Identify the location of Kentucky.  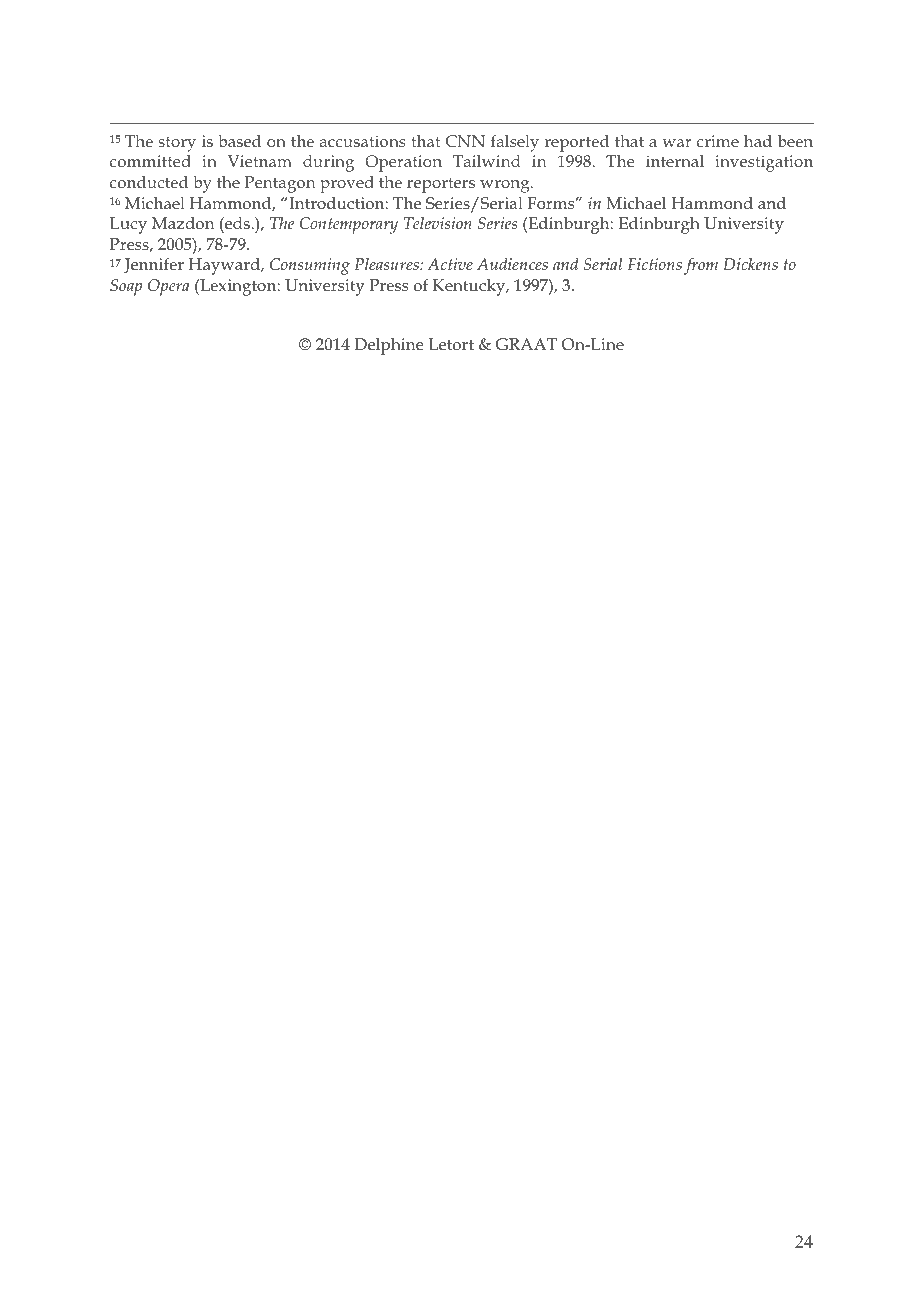
(470, 287).
